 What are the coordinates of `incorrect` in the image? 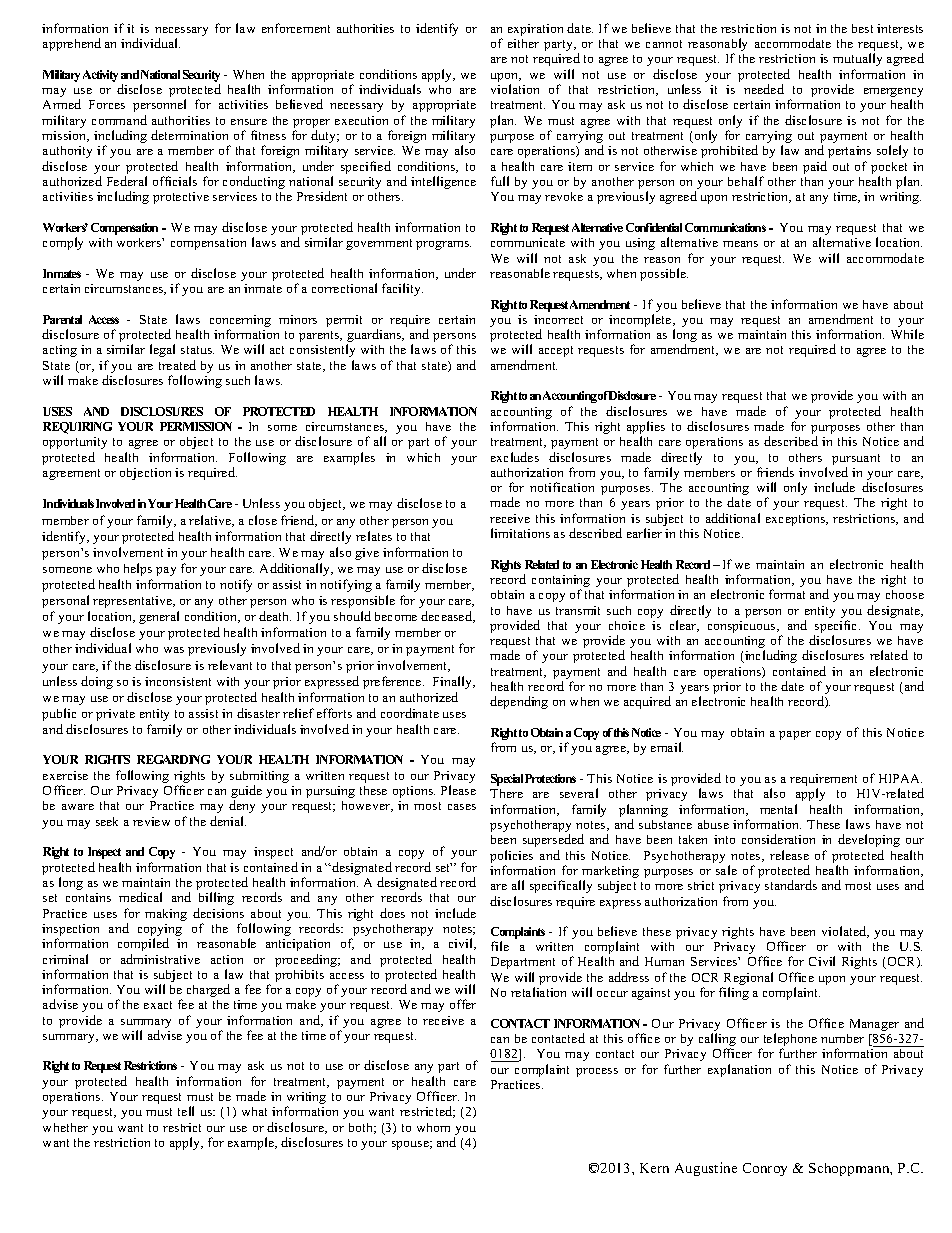 It's located at (558, 319).
